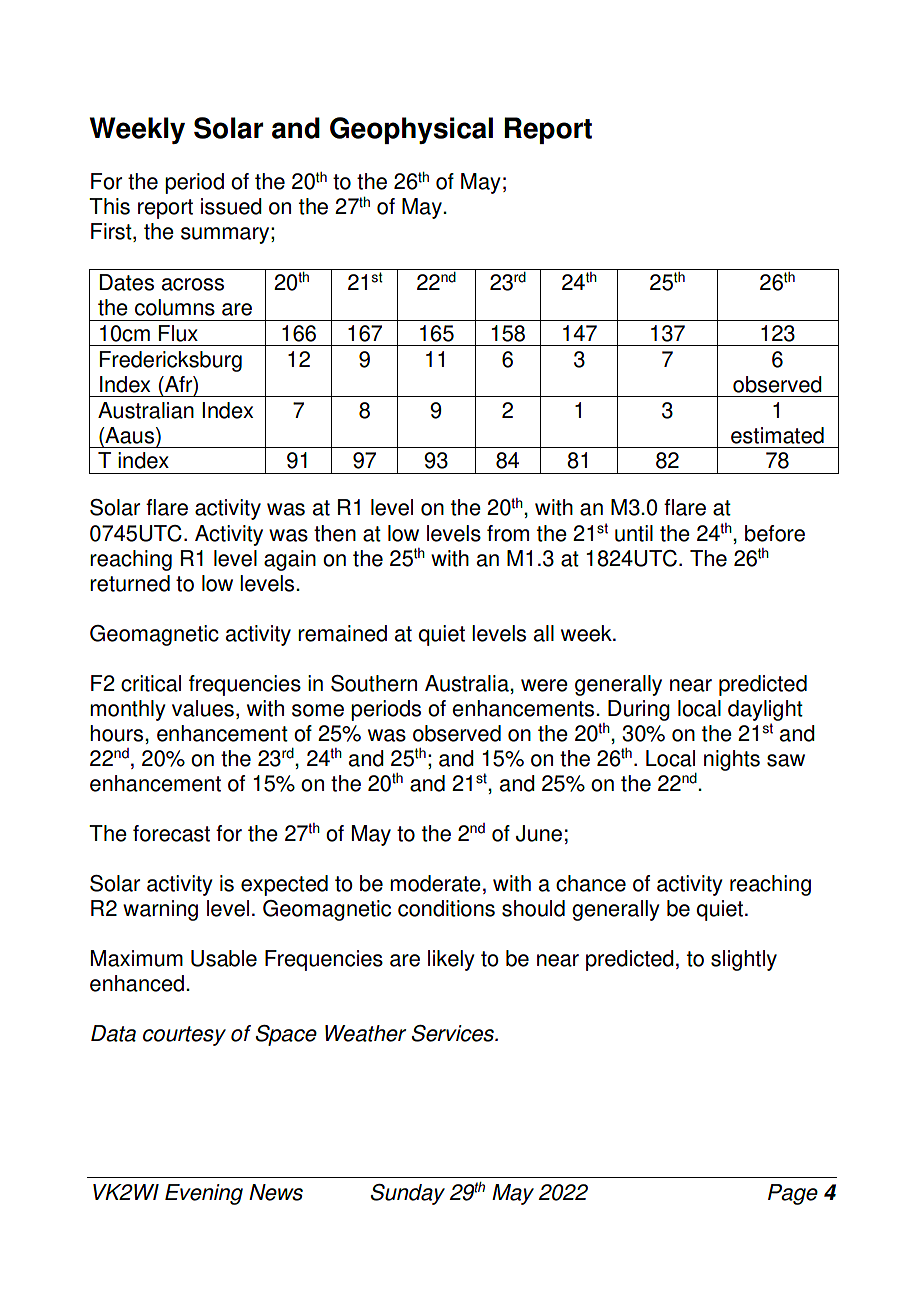 This screenshot has height=1308, width=924. What do you see at coordinates (204, 1194) in the screenshot?
I see `Evening` at bounding box center [204, 1194].
